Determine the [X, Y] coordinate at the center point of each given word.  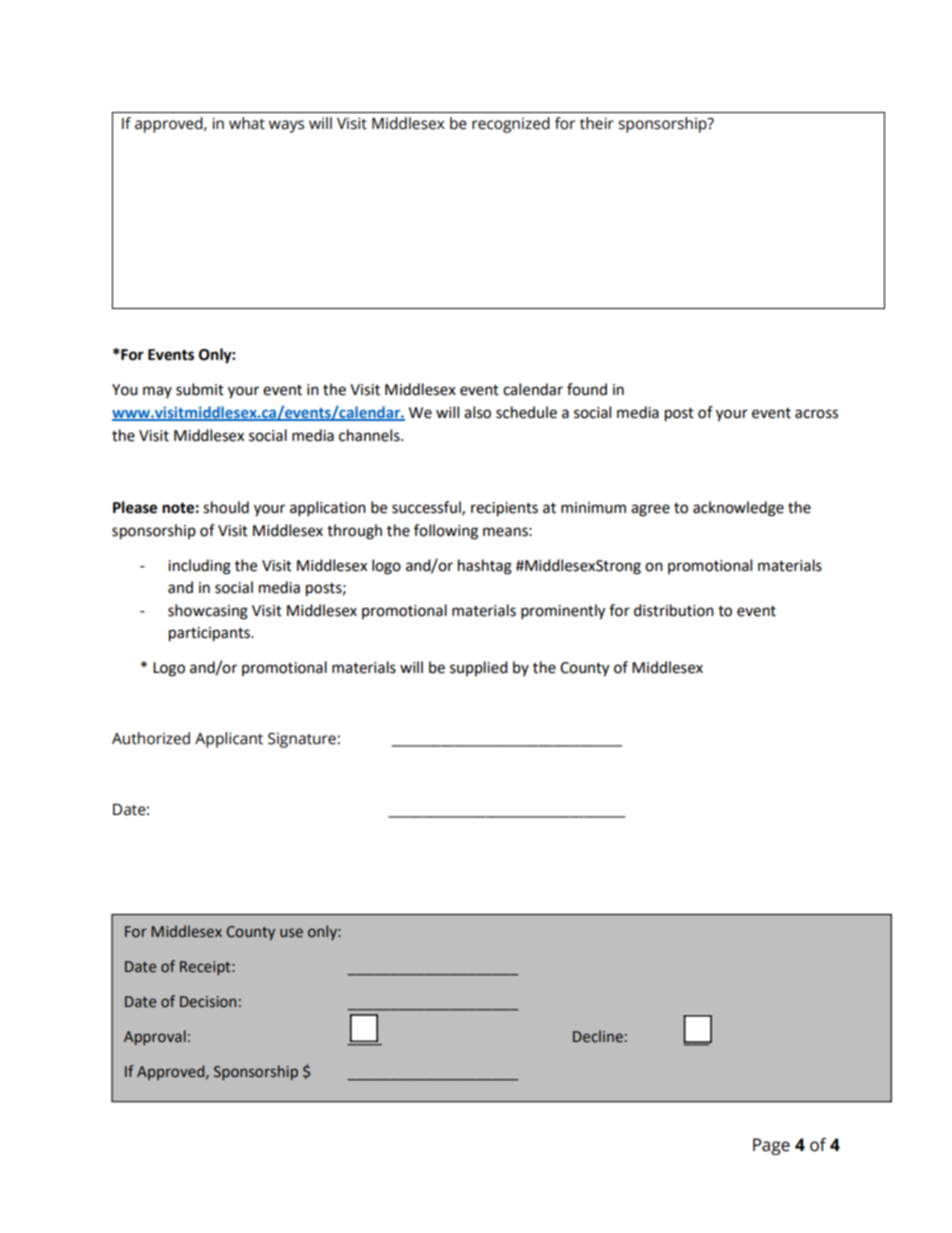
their [597, 123]
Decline [598, 1036]
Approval [155, 1037]
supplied [479, 668]
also [477, 412]
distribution [674, 610]
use [291, 933]
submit [200, 389]
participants [210, 634]
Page [771, 1146]
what [247, 123]
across [816, 414]
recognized [511, 125]
